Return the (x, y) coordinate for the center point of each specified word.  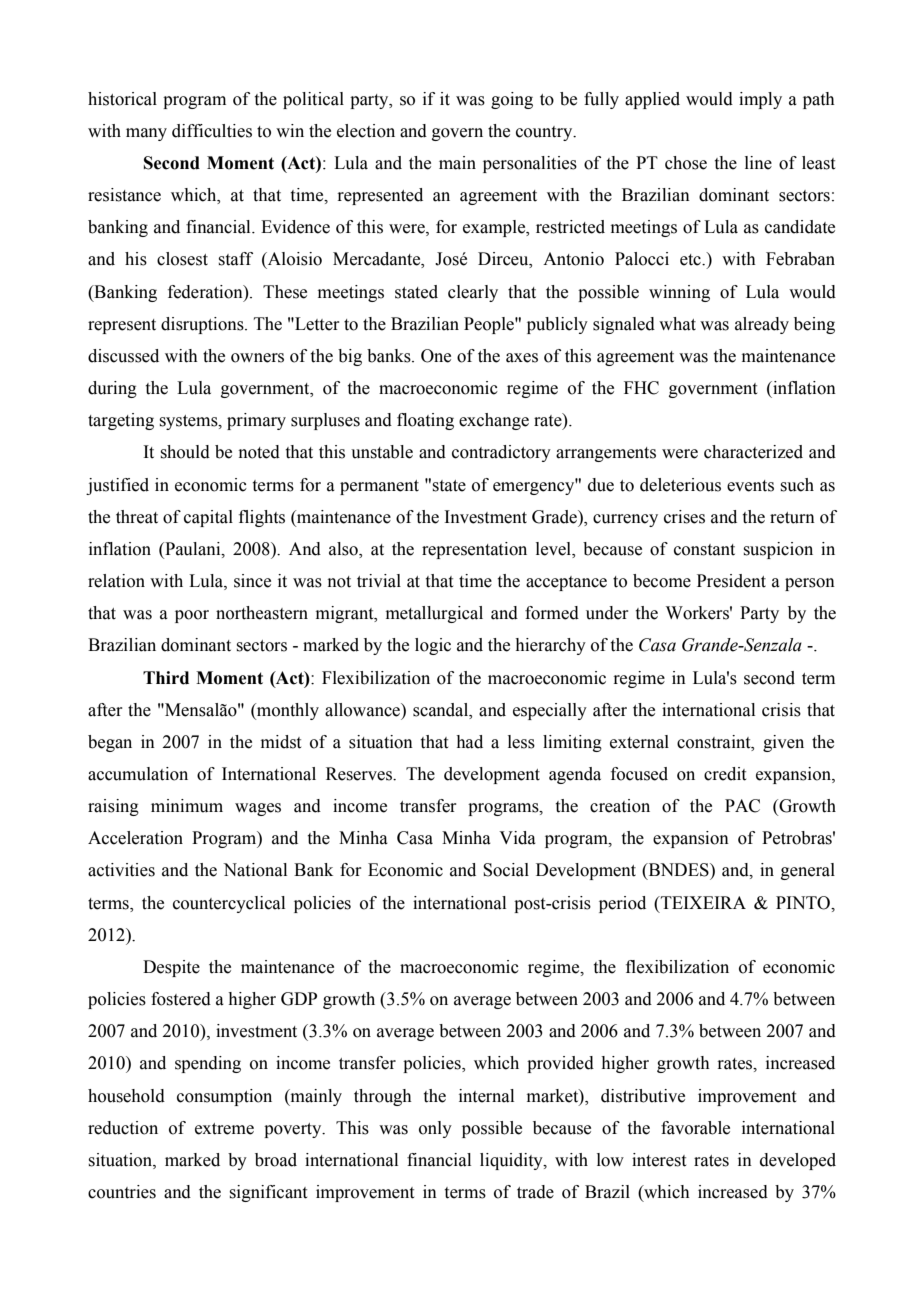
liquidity (512, 1161)
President (731, 581)
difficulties (212, 131)
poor (192, 616)
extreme (224, 1129)
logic (433, 646)
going (512, 100)
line (758, 163)
